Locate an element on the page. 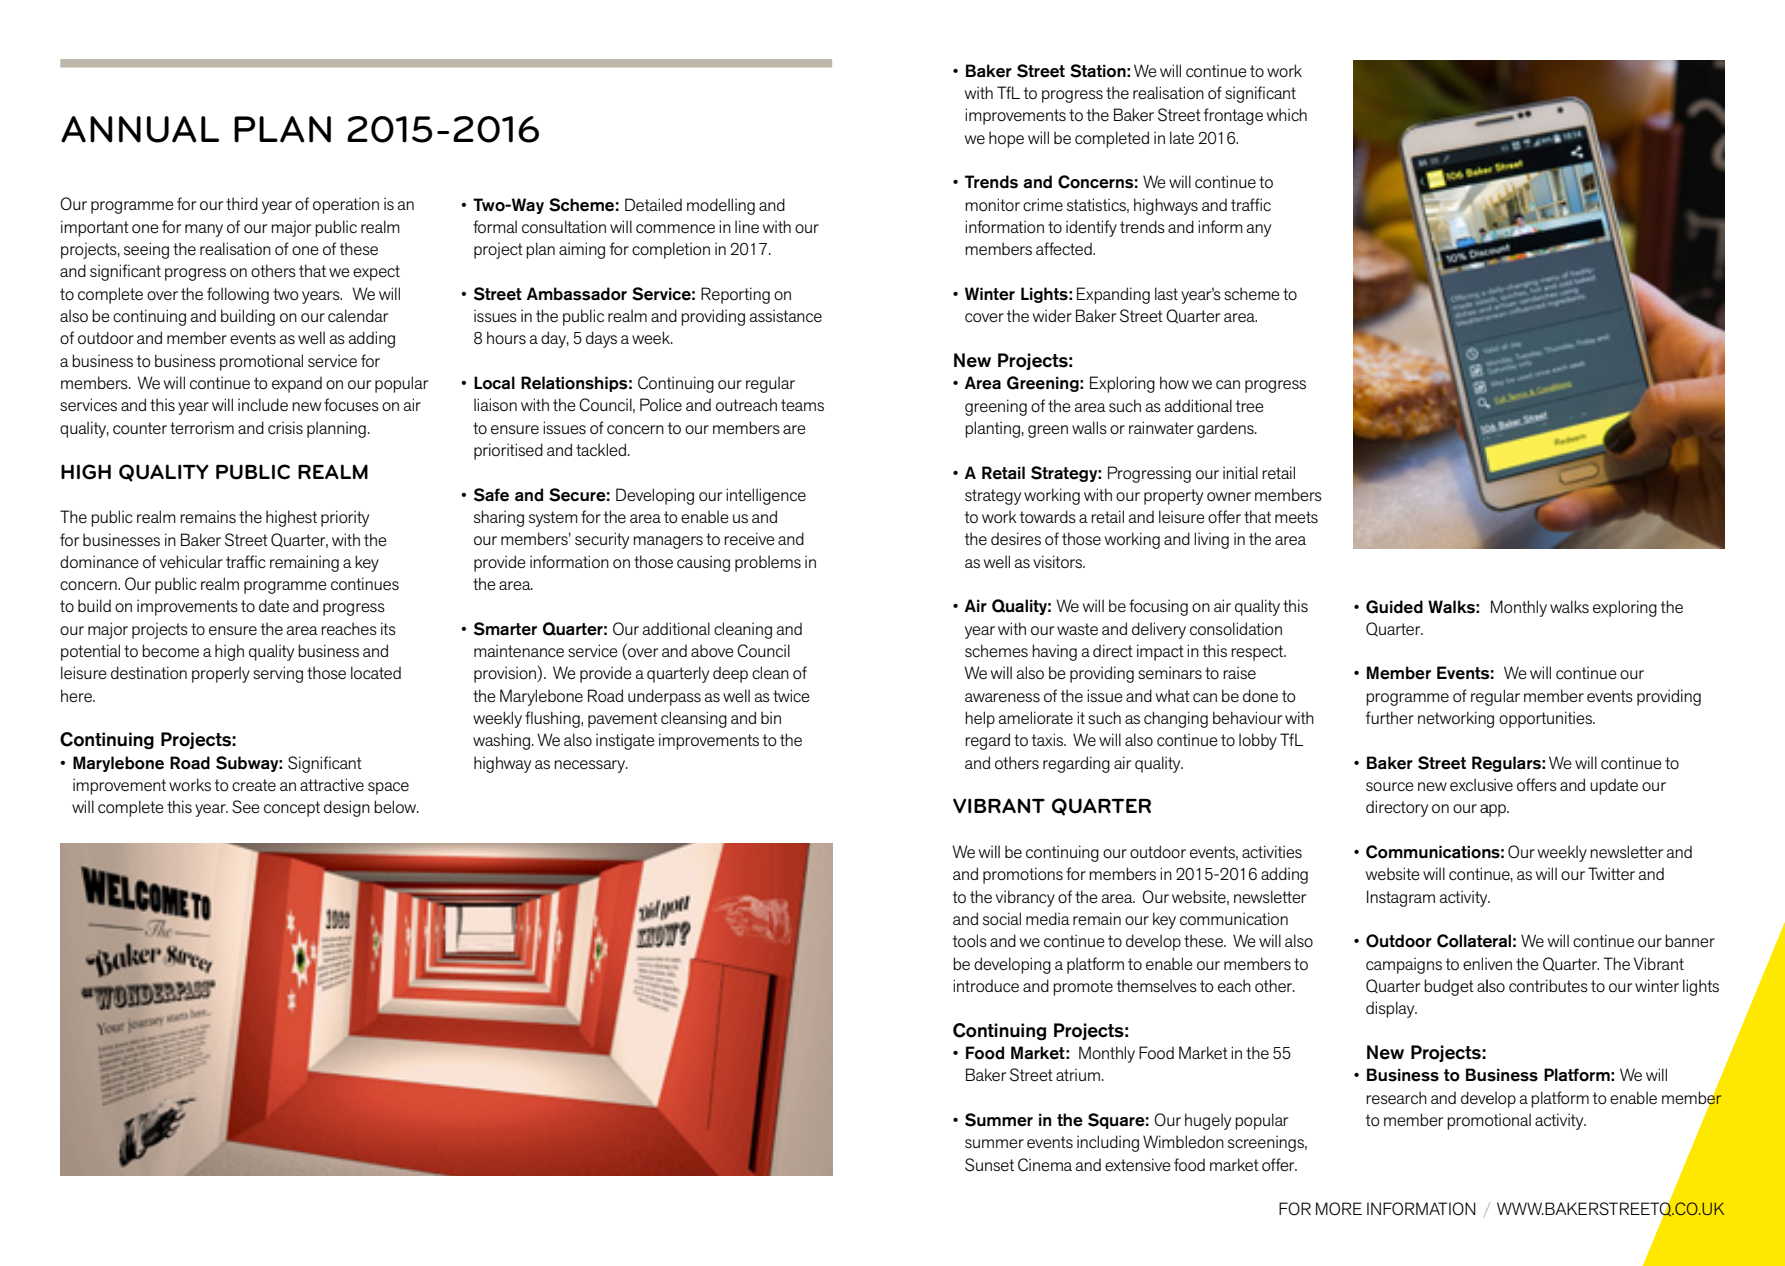  Annual is located at coordinates (140, 129).
